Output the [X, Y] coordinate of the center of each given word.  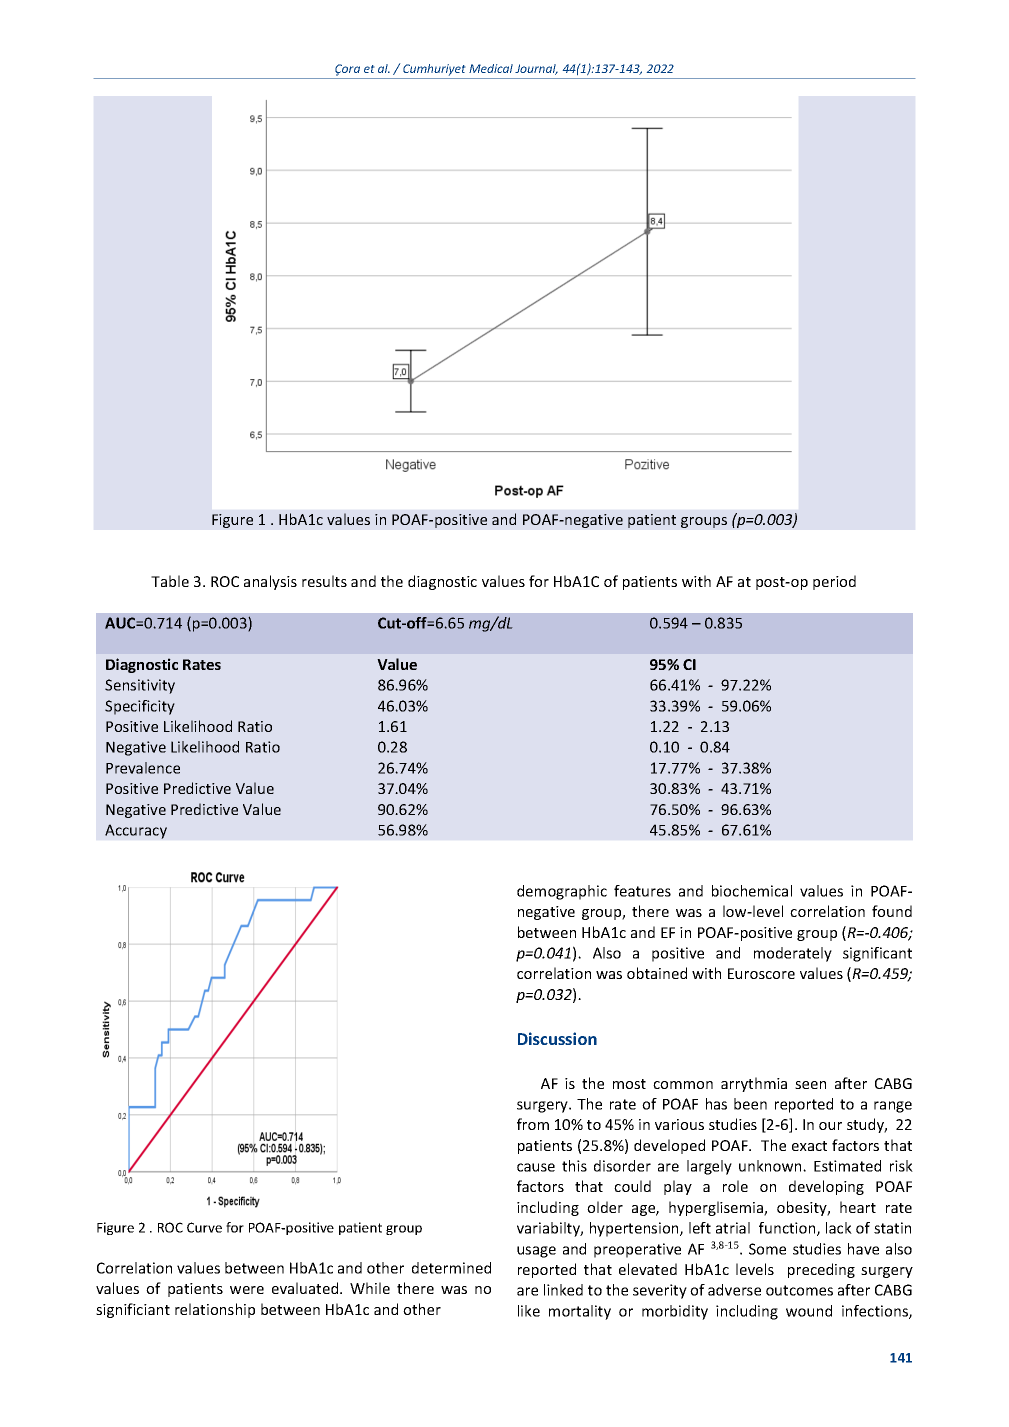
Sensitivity [140, 686]
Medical [491, 68]
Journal [536, 69]
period [834, 582]
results [324, 581]
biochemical [752, 891]
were [247, 1290]
